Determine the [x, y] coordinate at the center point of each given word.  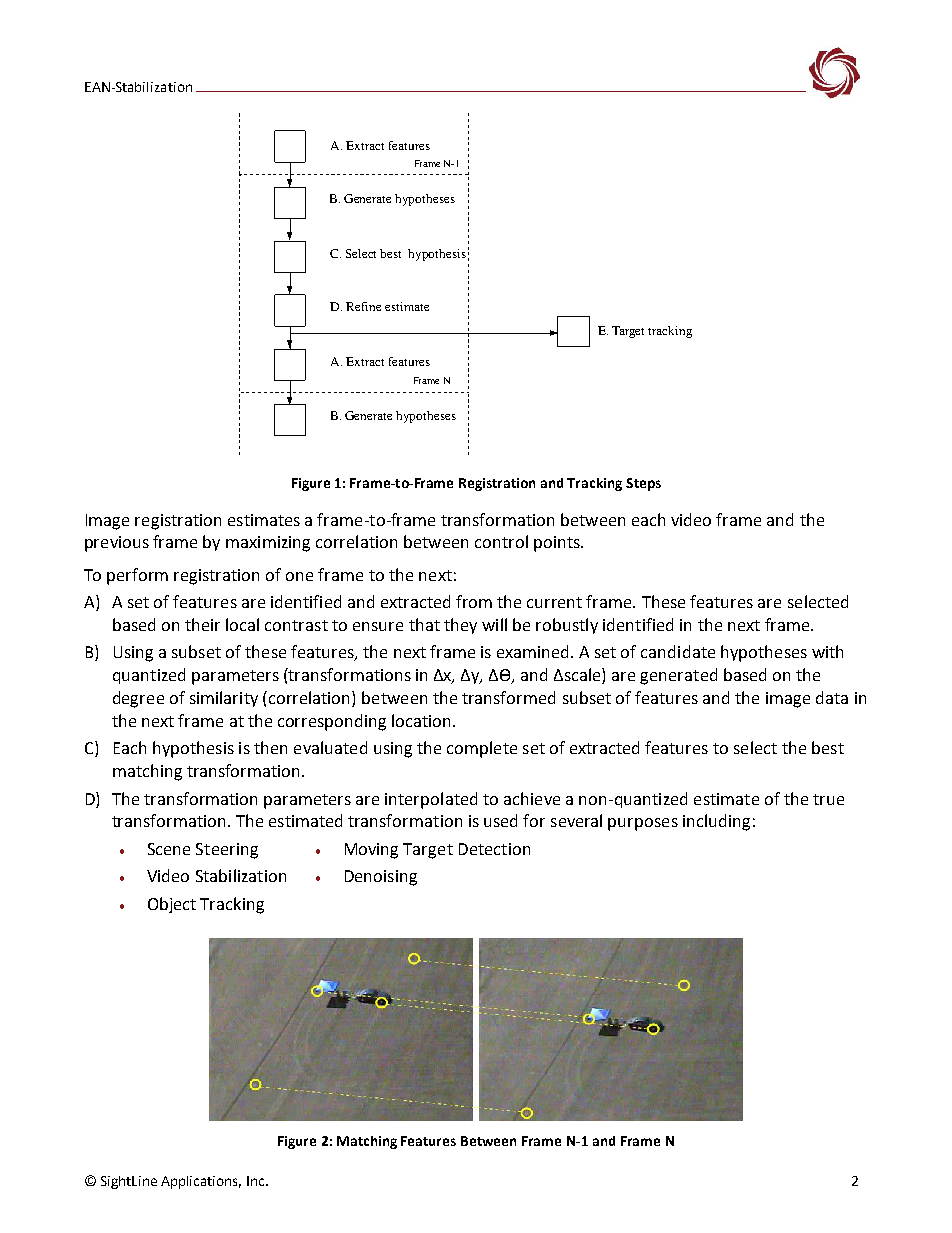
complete [482, 749]
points [558, 544]
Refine [363, 306]
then [270, 747]
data [832, 697]
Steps [643, 484]
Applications [201, 1182]
